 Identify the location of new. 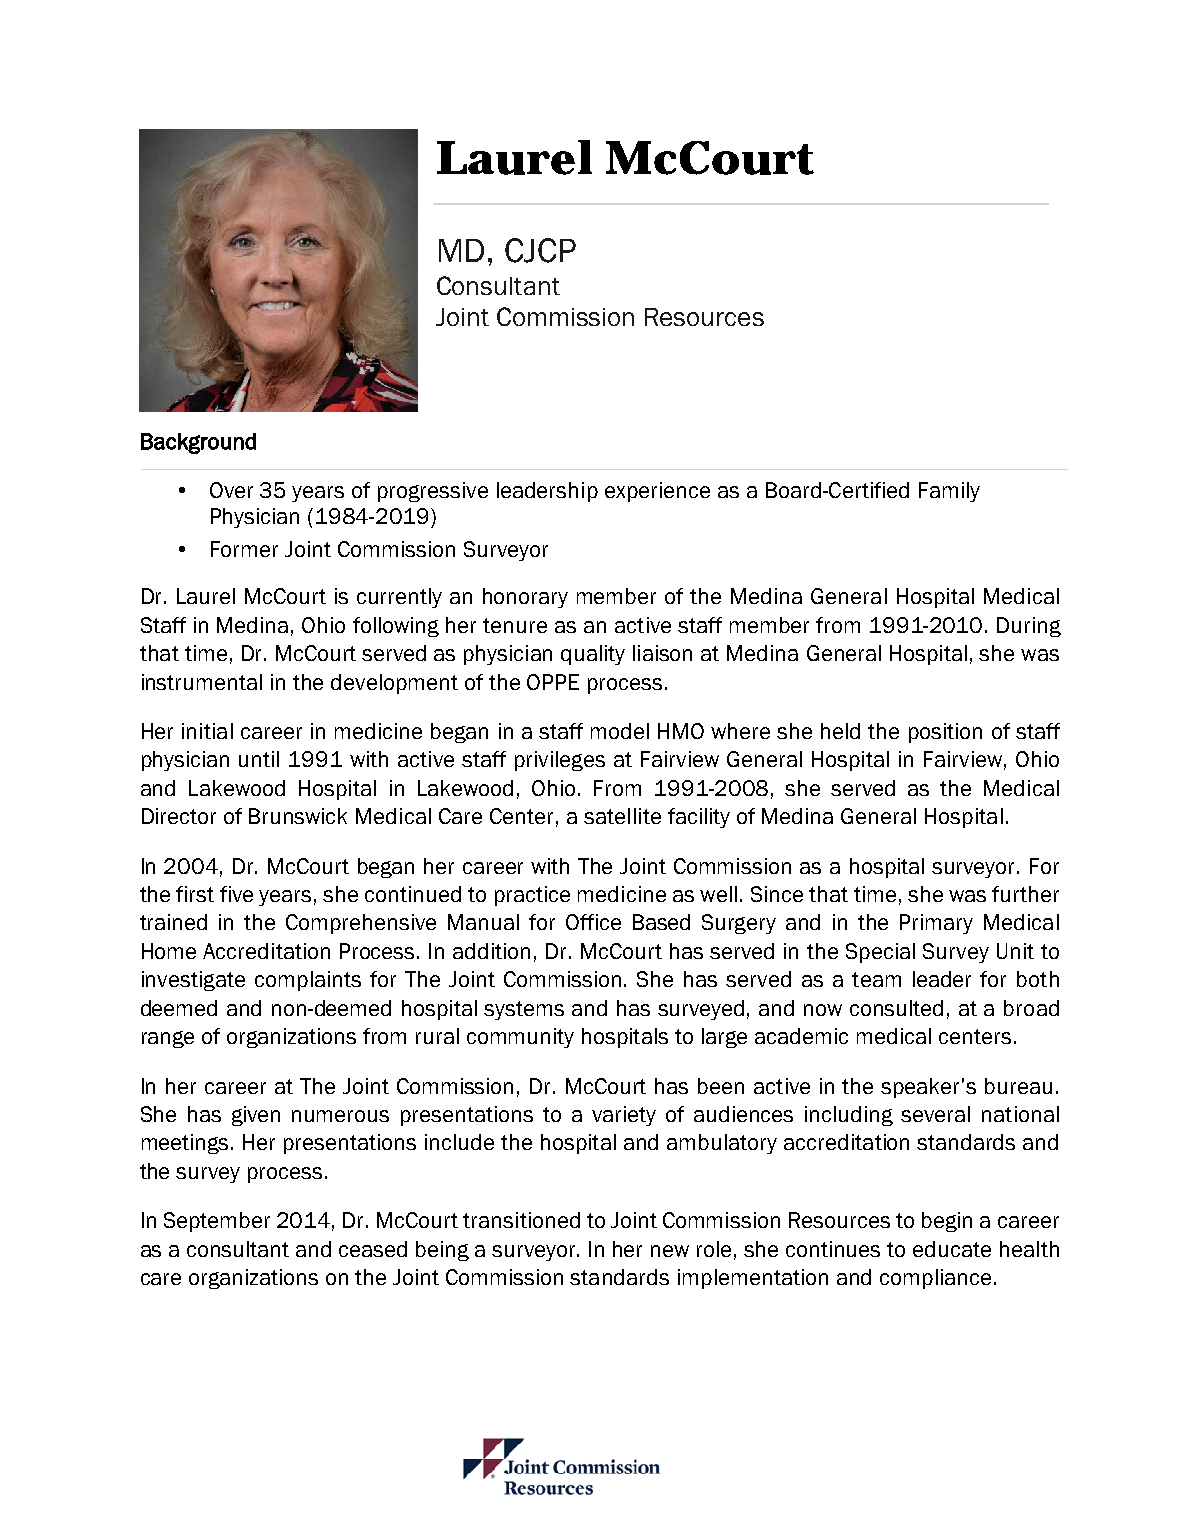
(670, 1251).
